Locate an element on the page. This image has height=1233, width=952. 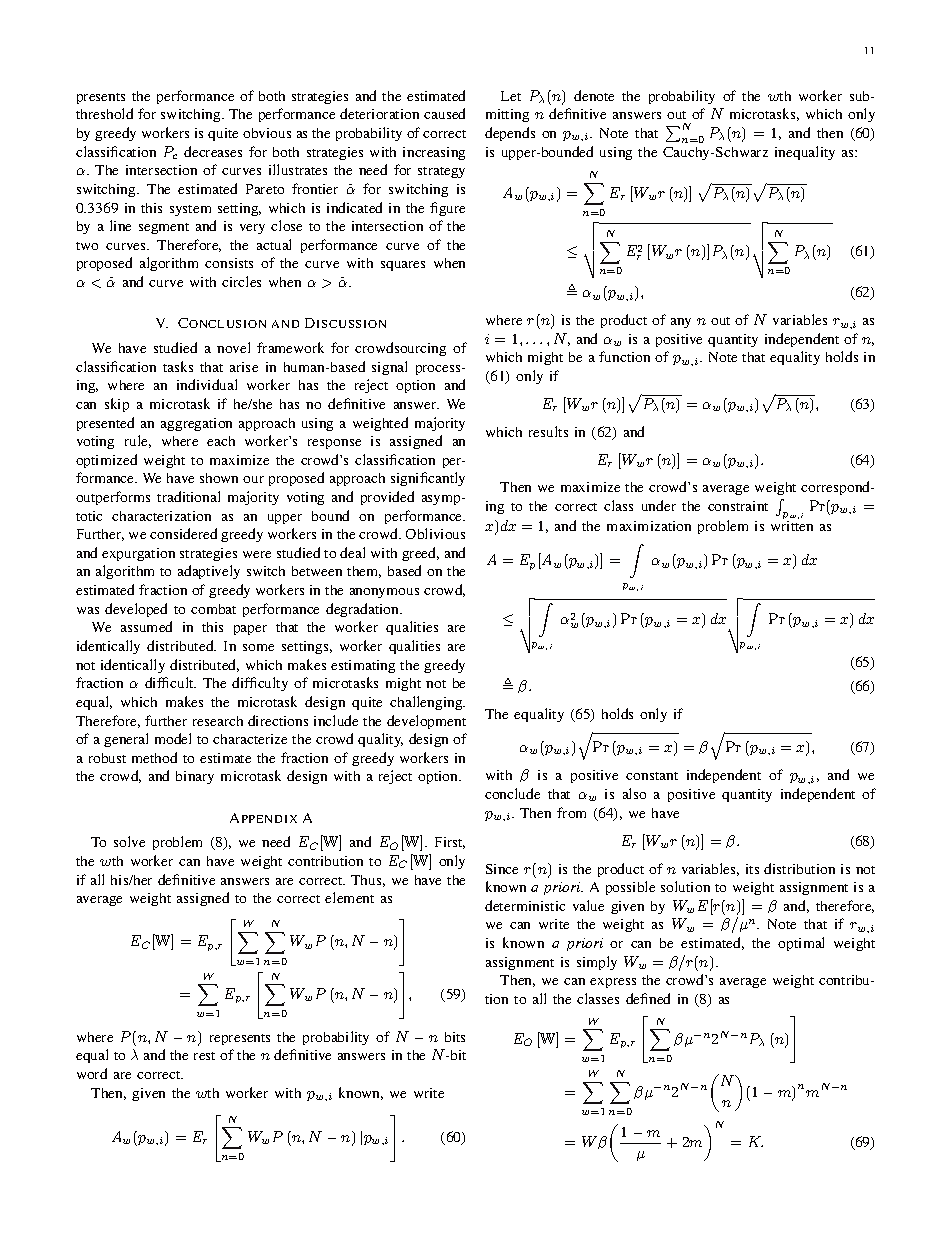
express is located at coordinates (613, 983).
